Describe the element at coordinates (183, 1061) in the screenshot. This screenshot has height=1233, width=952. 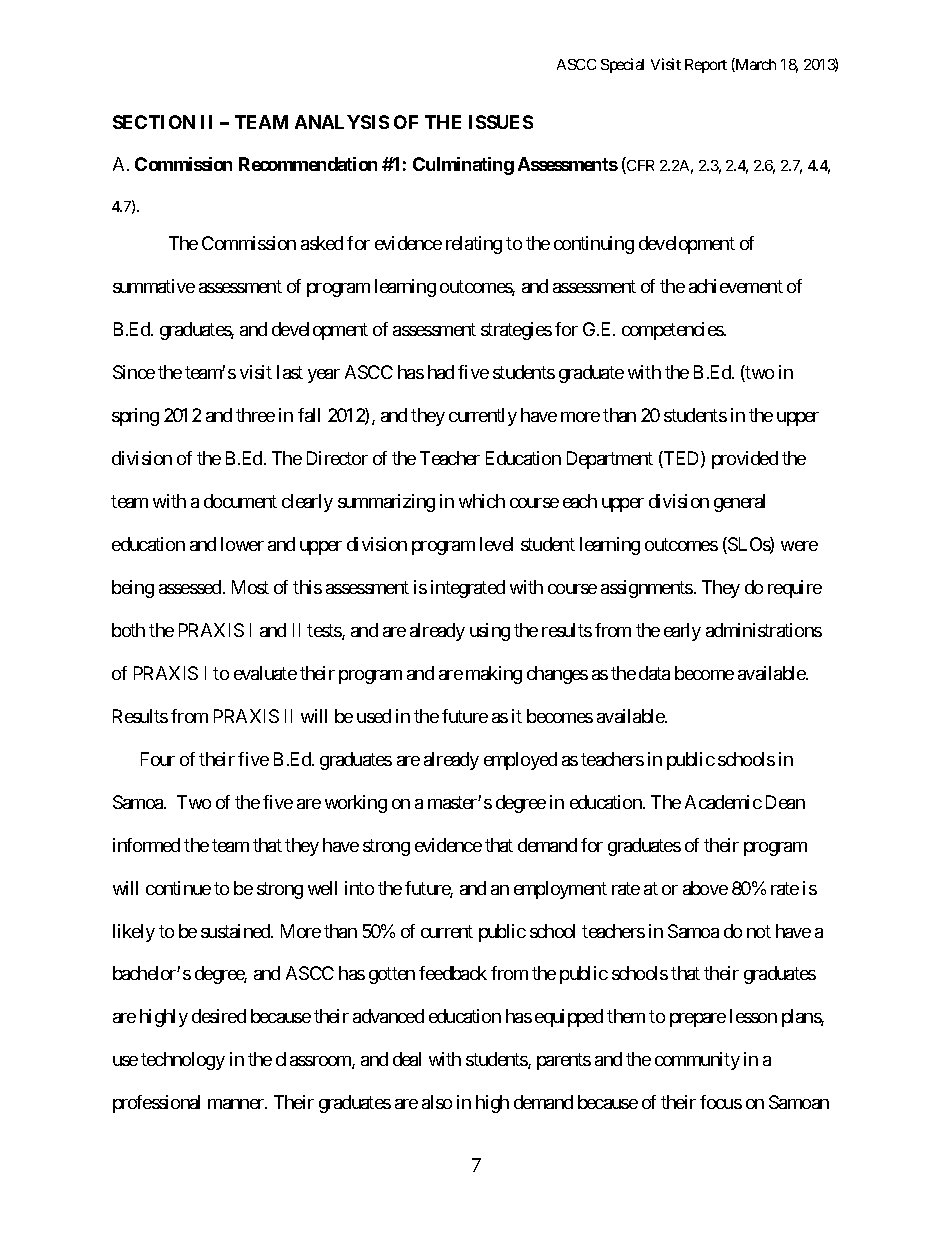
I see `technology` at that location.
